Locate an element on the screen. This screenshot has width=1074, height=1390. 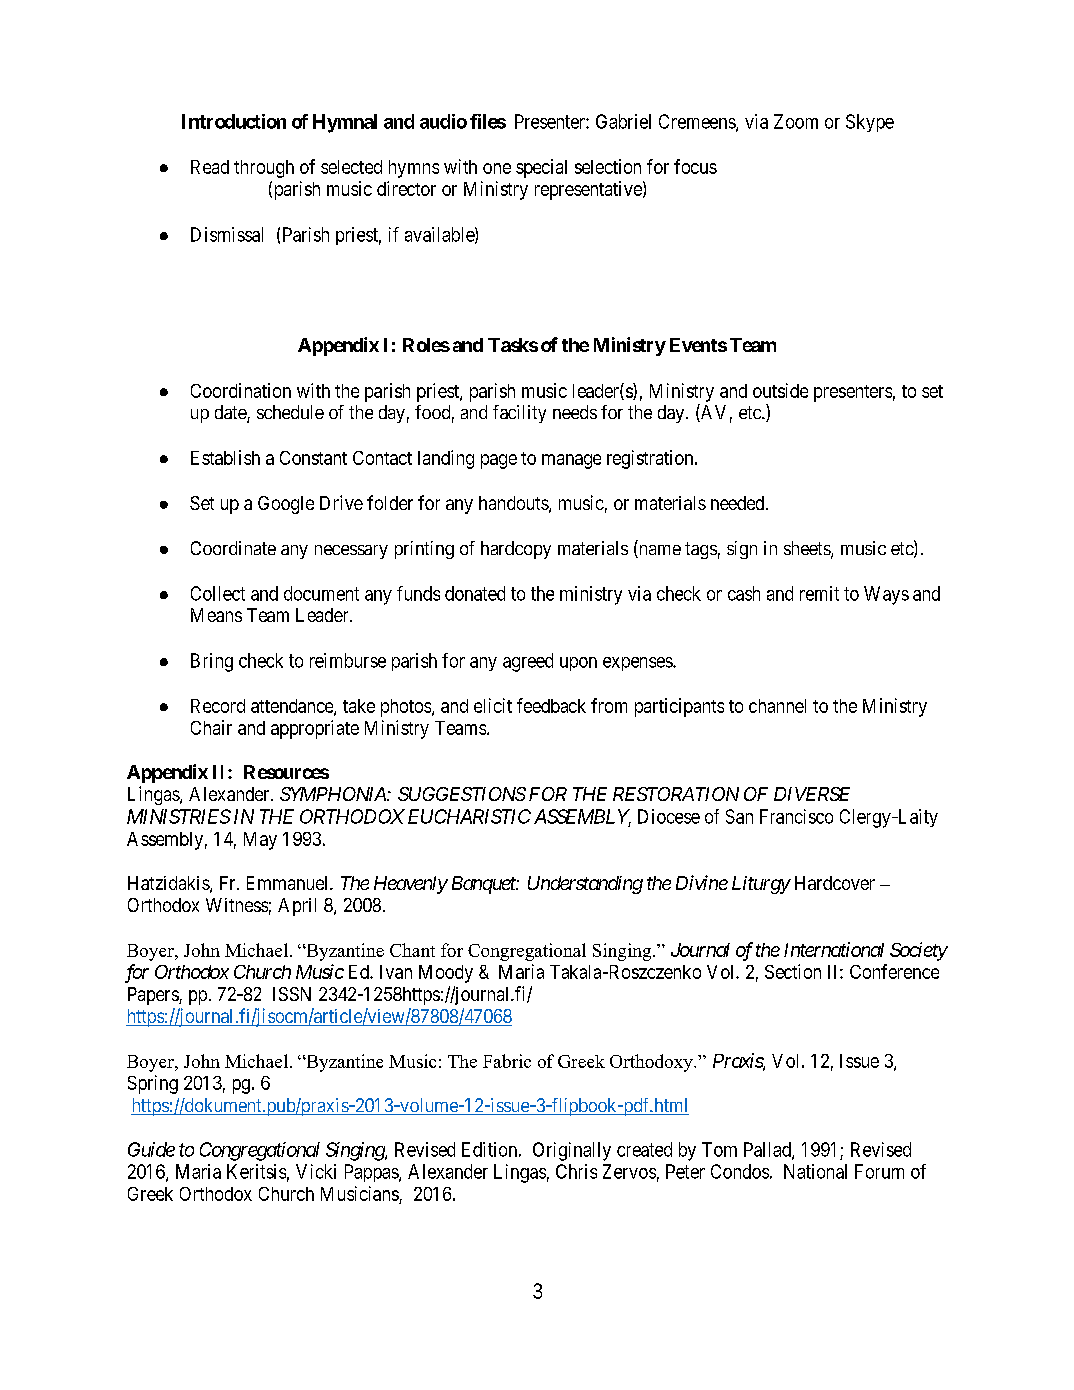
Section is located at coordinates (793, 971).
